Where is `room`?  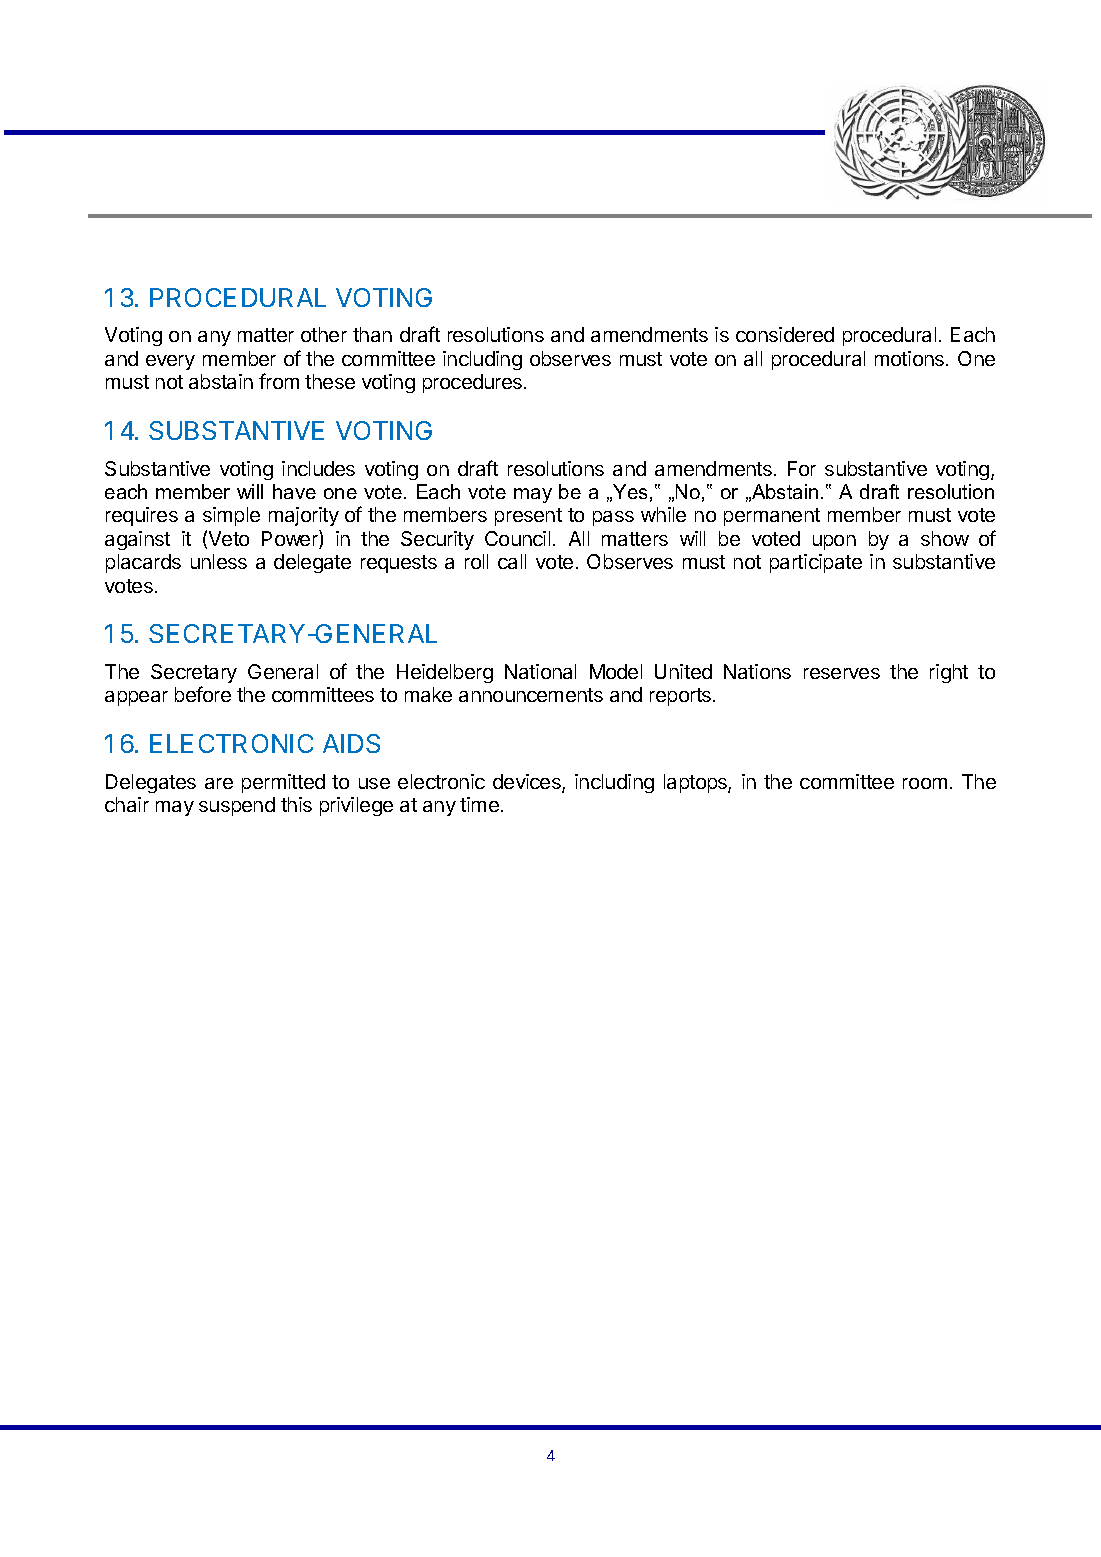 room is located at coordinates (925, 783).
